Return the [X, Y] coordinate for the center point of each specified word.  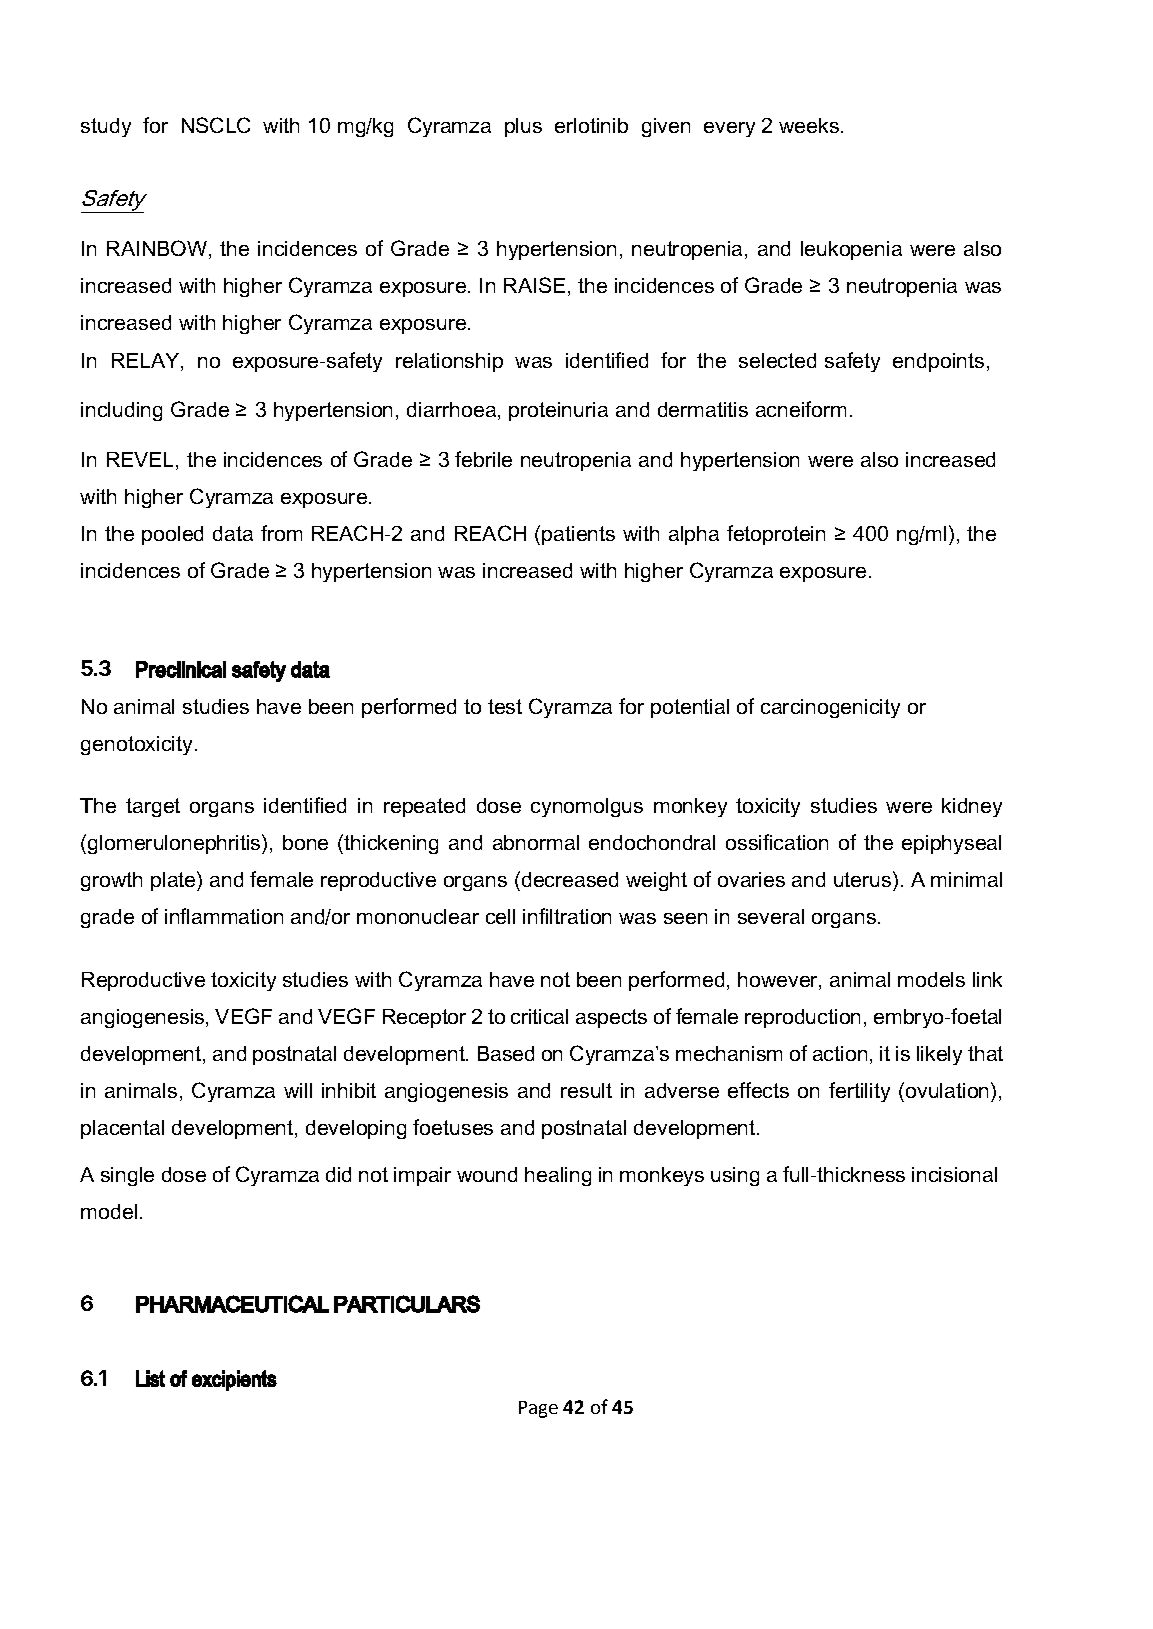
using [735, 1176]
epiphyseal [951, 844]
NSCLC [216, 125]
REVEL [140, 459]
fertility [859, 1092]
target [153, 807]
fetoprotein [776, 535]
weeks [809, 125]
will [298, 1090]
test [505, 706]
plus [523, 127]
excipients [234, 1380]
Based [506, 1053]
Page [538, 1409]
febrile [483, 459]
